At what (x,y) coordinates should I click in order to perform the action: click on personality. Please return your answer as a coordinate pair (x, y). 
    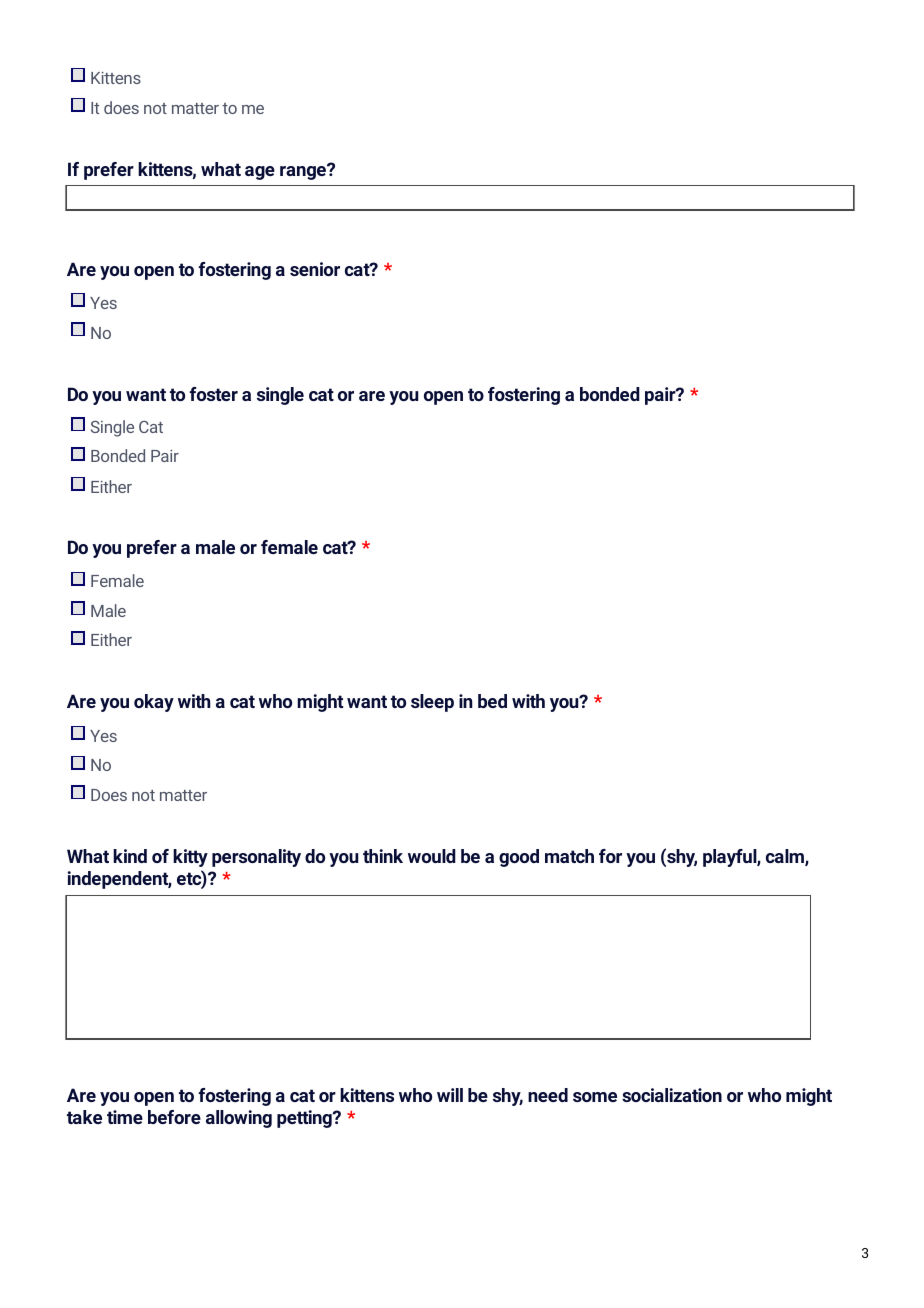
    Looking at the image, I should click on (256, 858).
